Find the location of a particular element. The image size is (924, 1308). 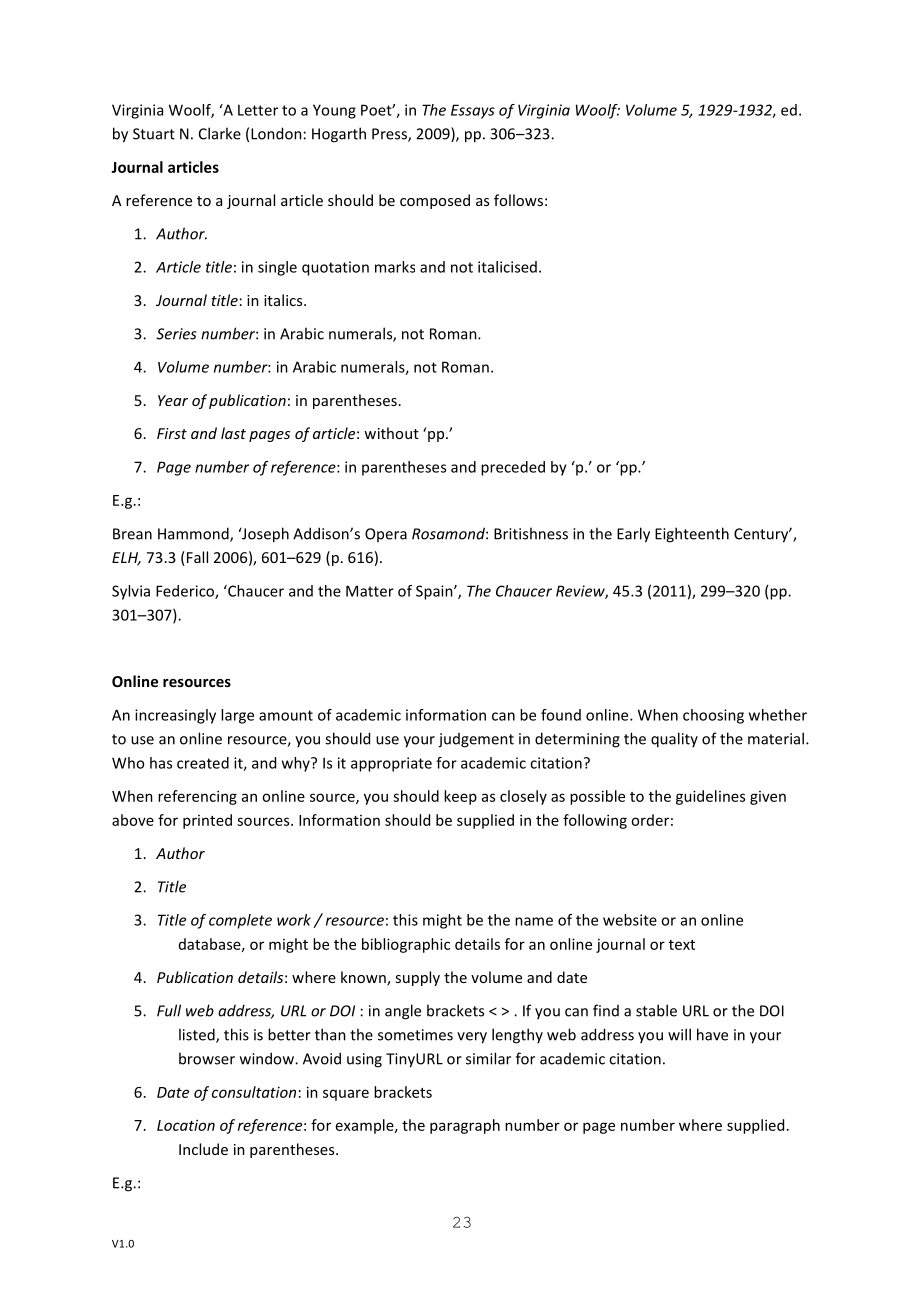

Clarke is located at coordinates (220, 133).
